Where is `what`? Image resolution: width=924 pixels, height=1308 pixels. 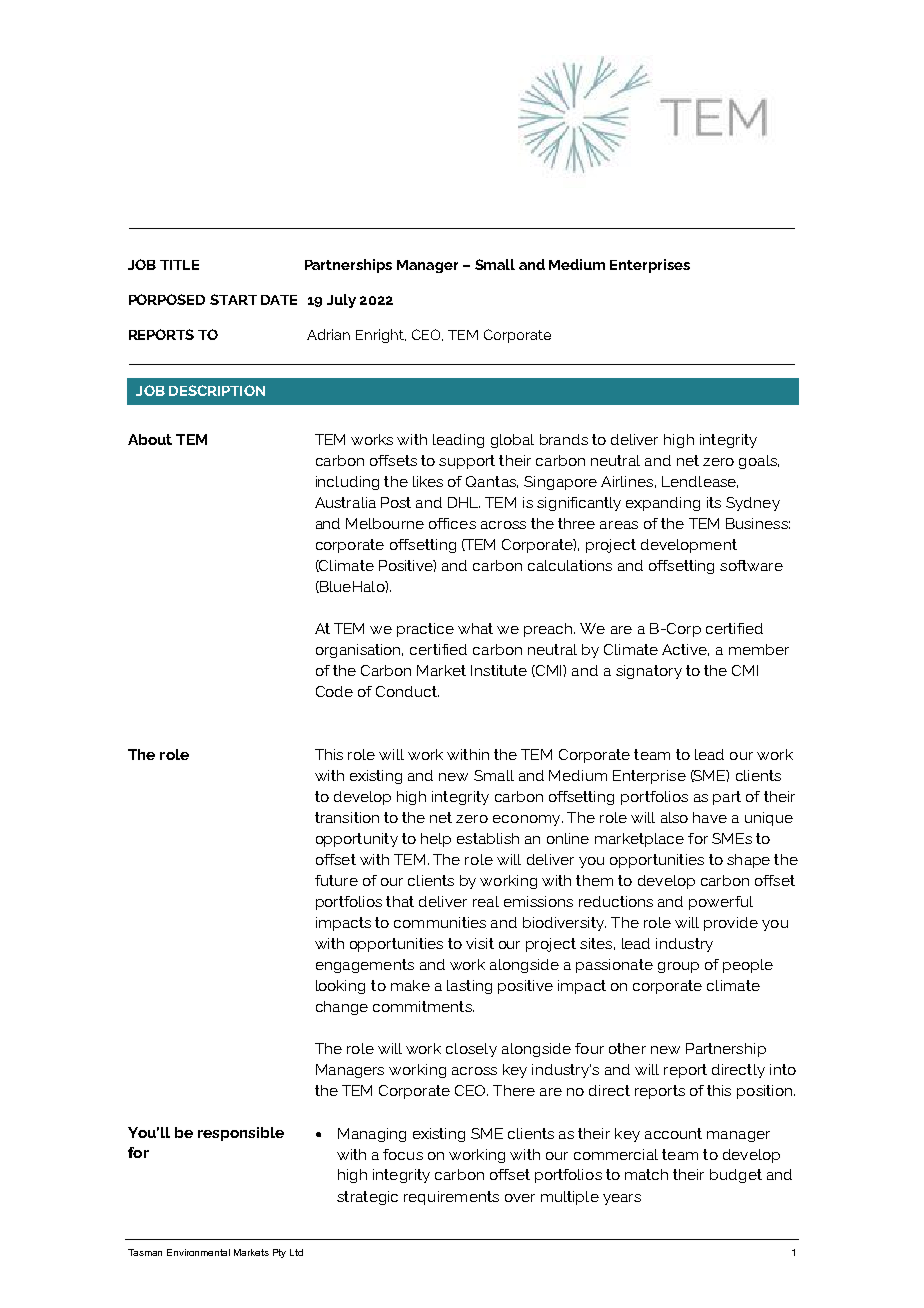 what is located at coordinates (475, 628).
